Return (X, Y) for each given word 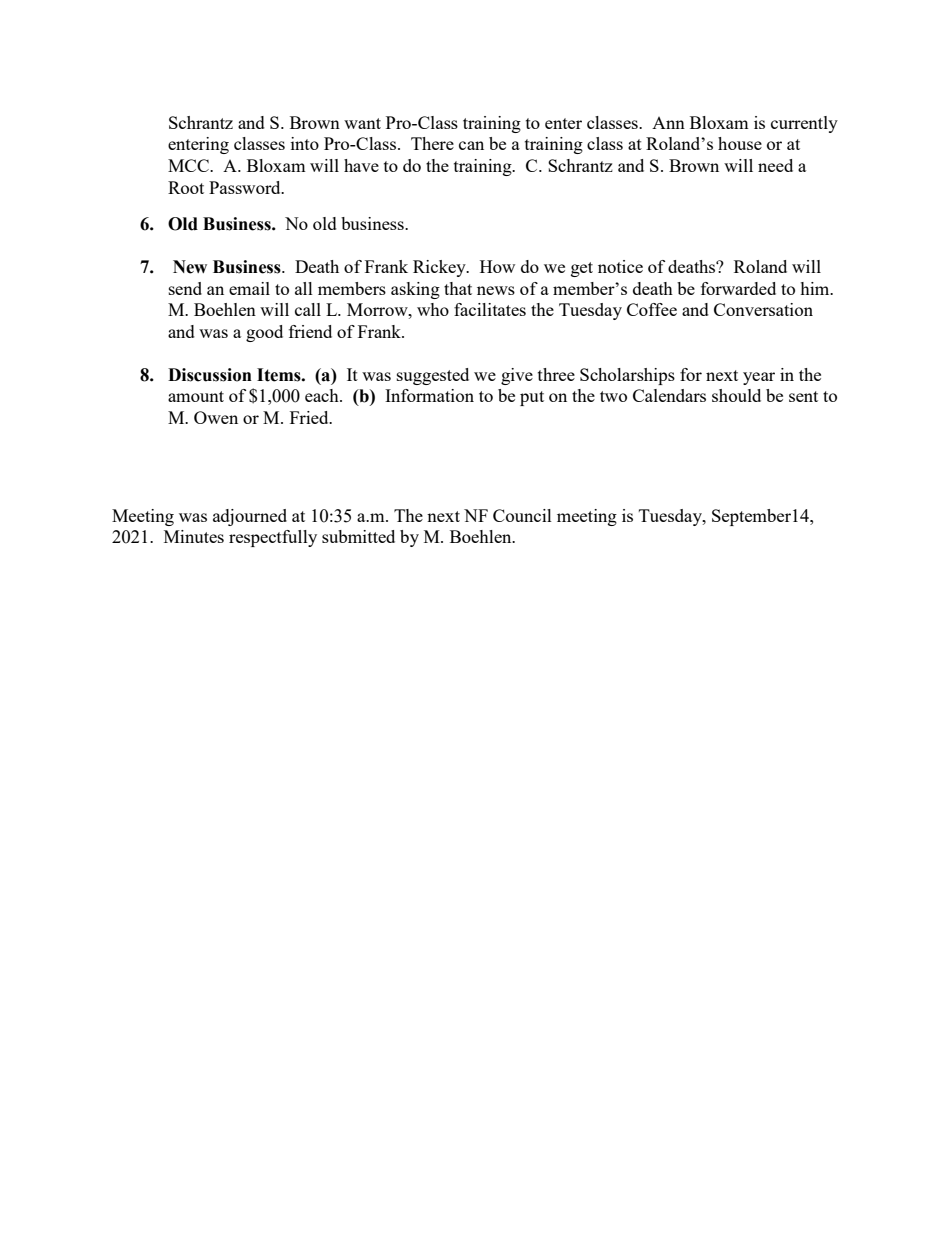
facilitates (490, 309)
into (305, 143)
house (740, 143)
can (471, 145)
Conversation (763, 309)
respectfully (273, 538)
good (264, 333)
